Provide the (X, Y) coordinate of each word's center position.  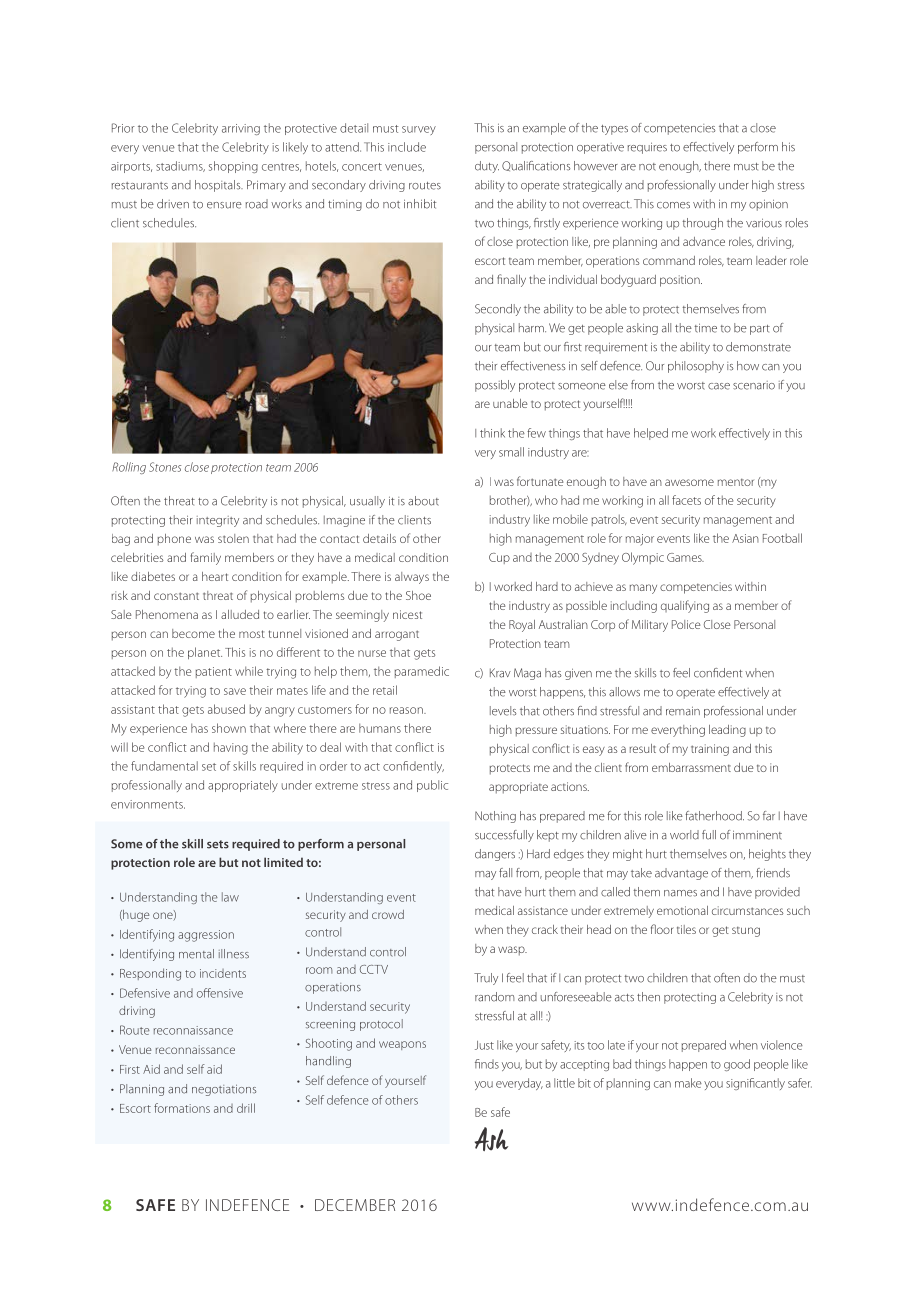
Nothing (495, 817)
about (423, 501)
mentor (736, 482)
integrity (218, 521)
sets (218, 844)
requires (647, 148)
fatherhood (714, 816)
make (688, 1083)
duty (487, 167)
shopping (233, 167)
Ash (491, 1139)
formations (182, 1108)
